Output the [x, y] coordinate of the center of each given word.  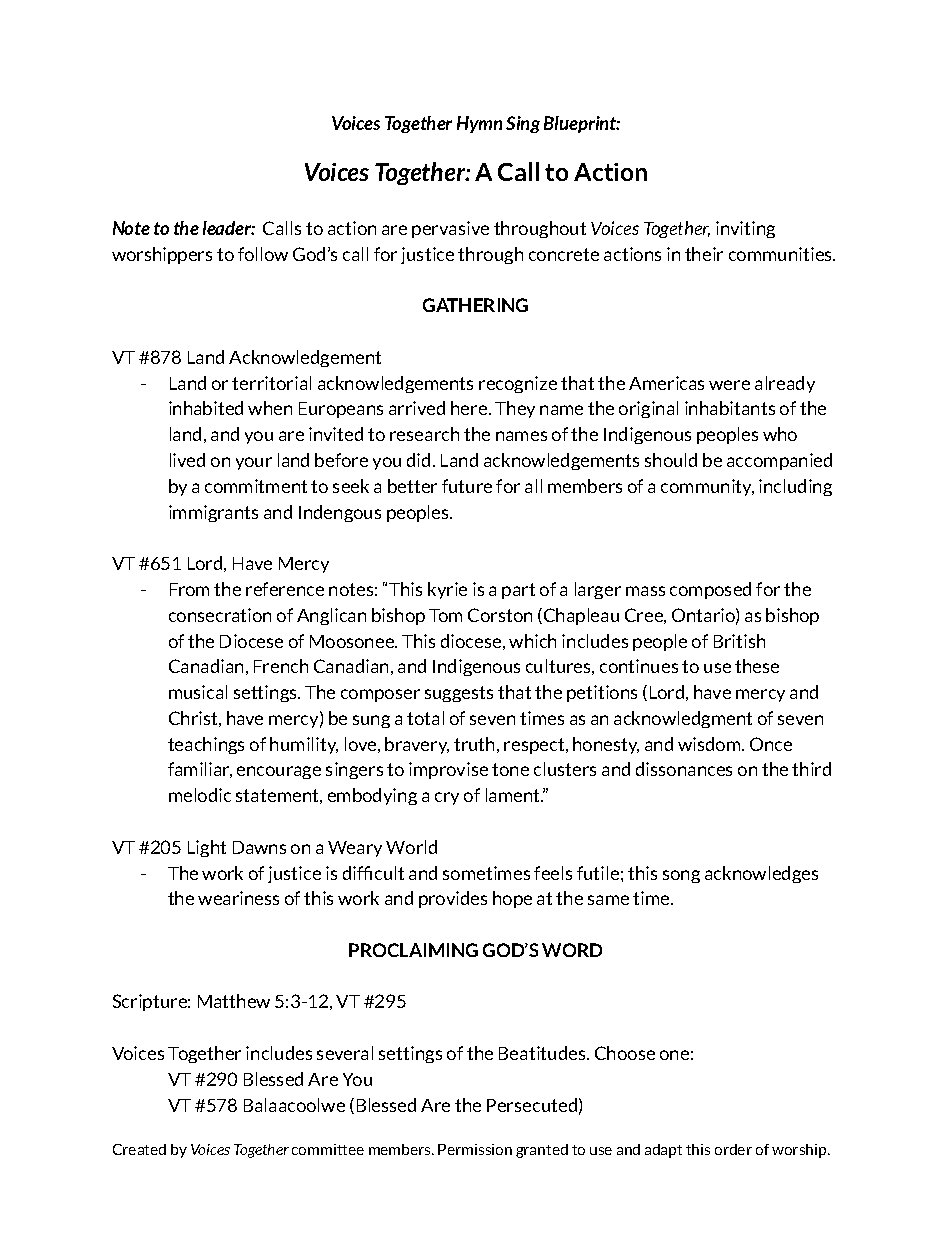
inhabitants [730, 408]
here [470, 408]
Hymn [479, 124]
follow [263, 254]
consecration [220, 615]
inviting [745, 229]
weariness [238, 898]
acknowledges [761, 874]
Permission [475, 1149]
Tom [445, 615]
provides [453, 899]
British [739, 641]
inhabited [206, 408]
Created [139, 1149]
